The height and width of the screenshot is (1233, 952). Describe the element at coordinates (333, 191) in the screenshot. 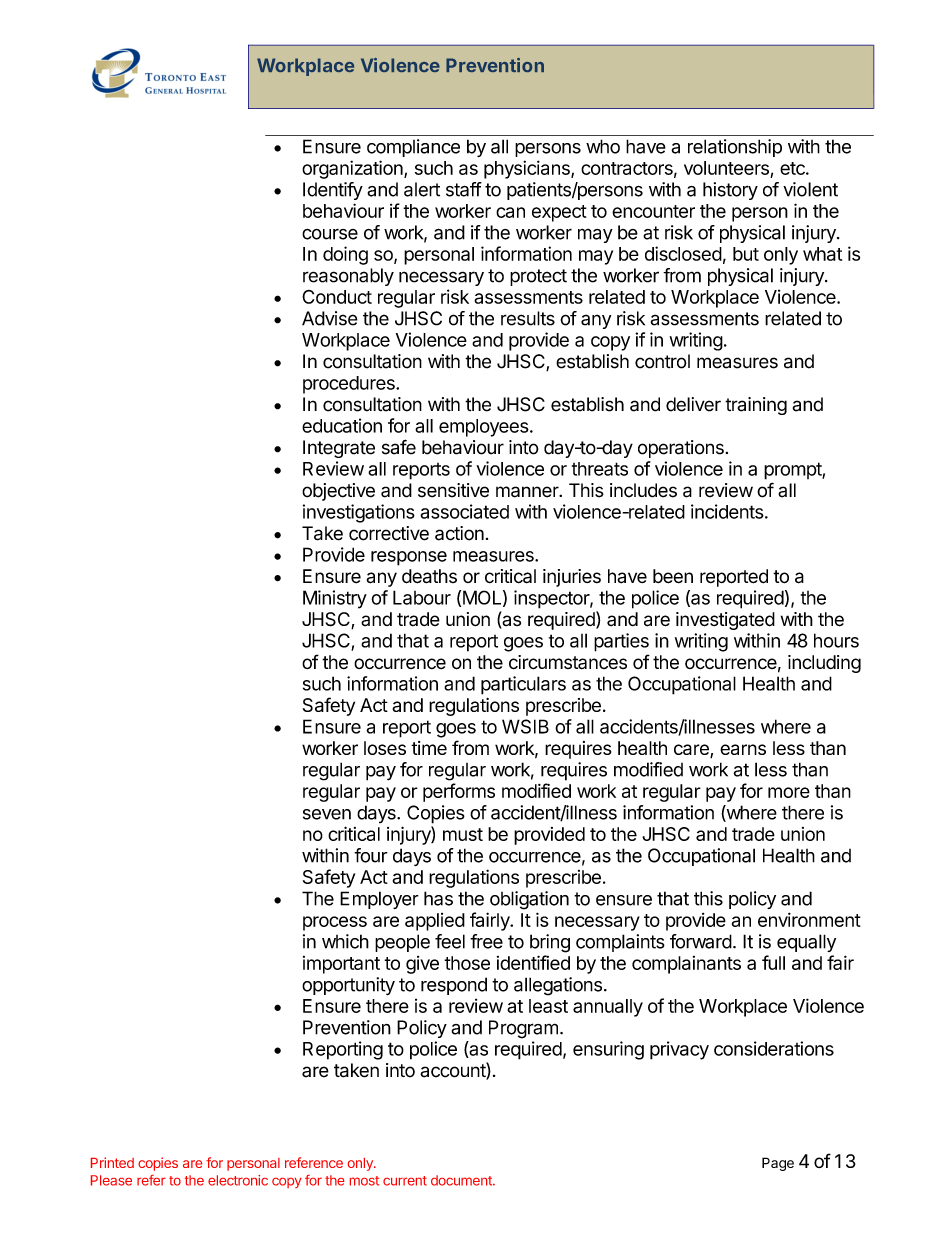

I see `Identify` at that location.
